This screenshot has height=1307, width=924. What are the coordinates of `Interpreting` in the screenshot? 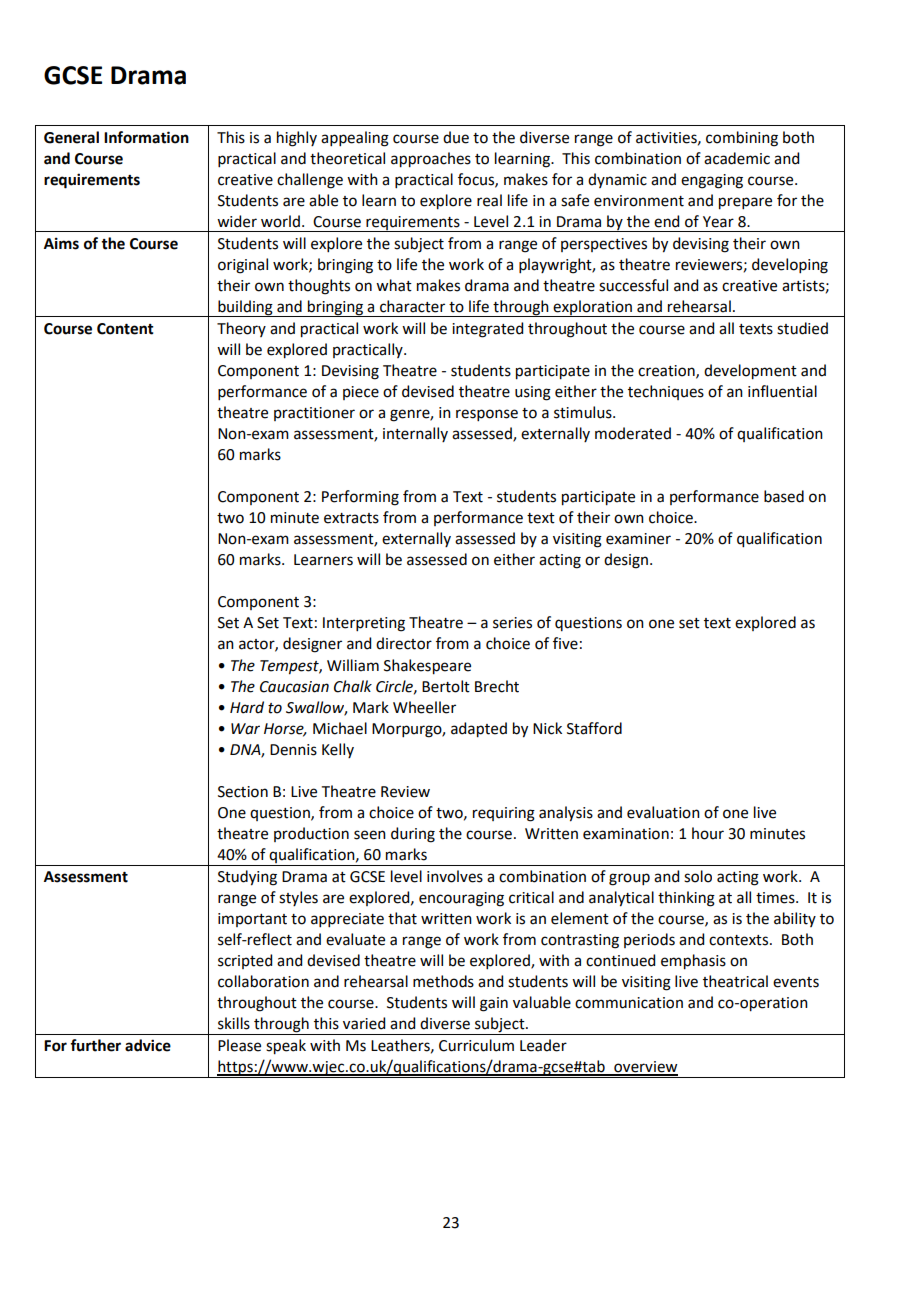 It's located at (364, 624).
